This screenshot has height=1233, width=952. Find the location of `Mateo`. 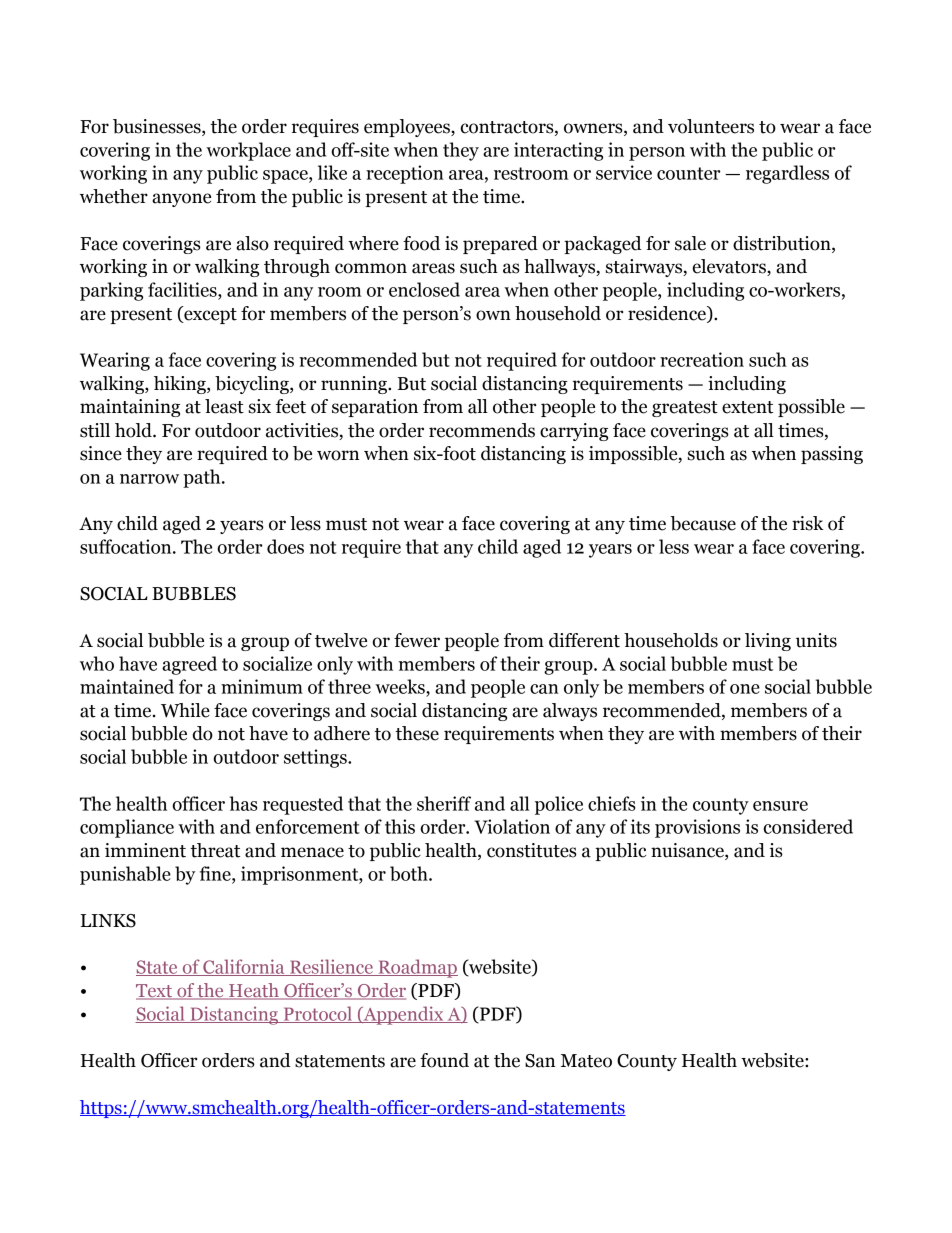

Mateo is located at coordinates (586, 1061).
